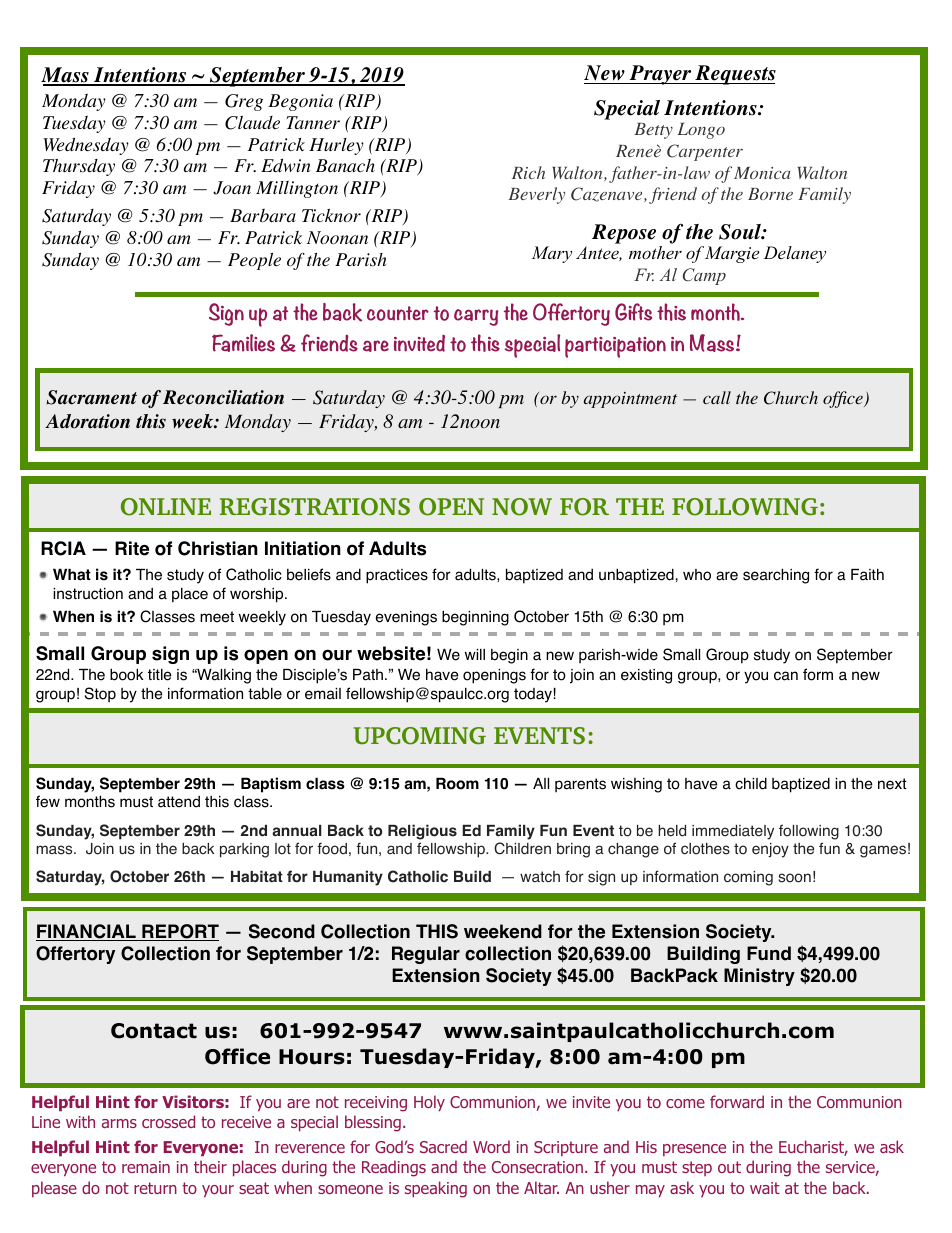  Describe the element at coordinates (86, 146) in the screenshot. I see `Wednesday` at that location.
